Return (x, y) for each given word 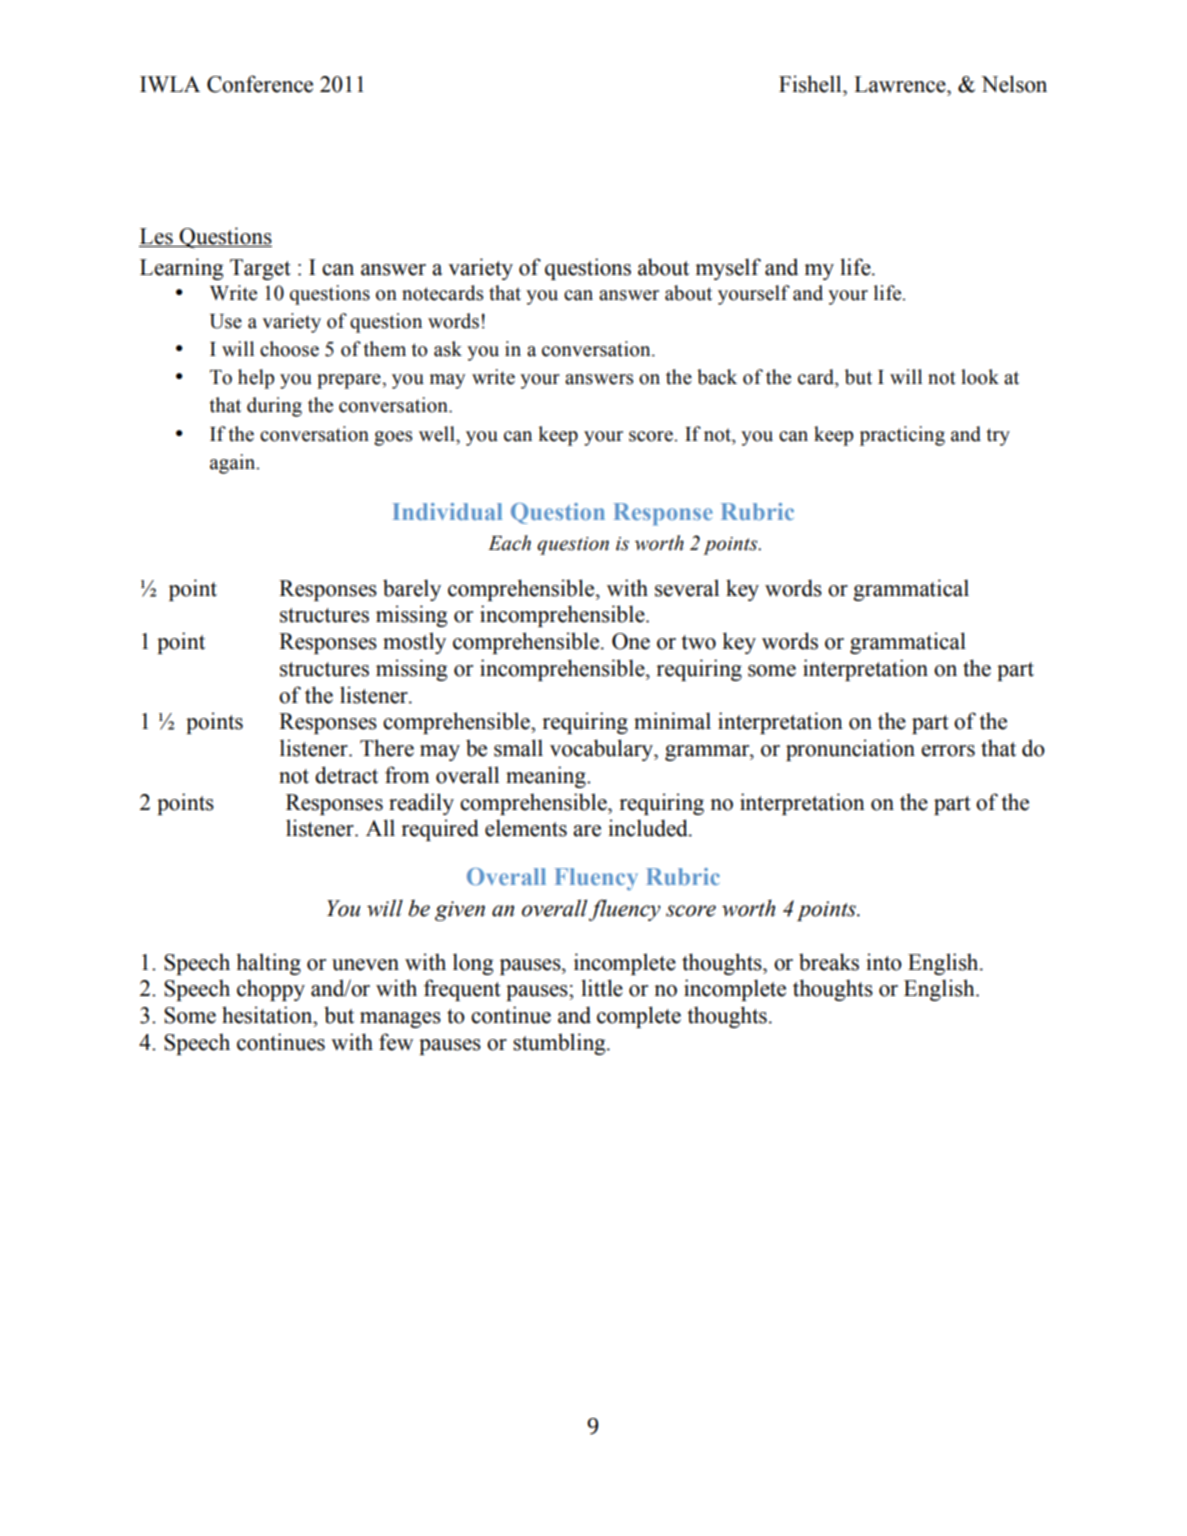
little (602, 988)
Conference (260, 84)
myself (728, 269)
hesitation (268, 1015)
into (884, 962)
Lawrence (901, 84)
